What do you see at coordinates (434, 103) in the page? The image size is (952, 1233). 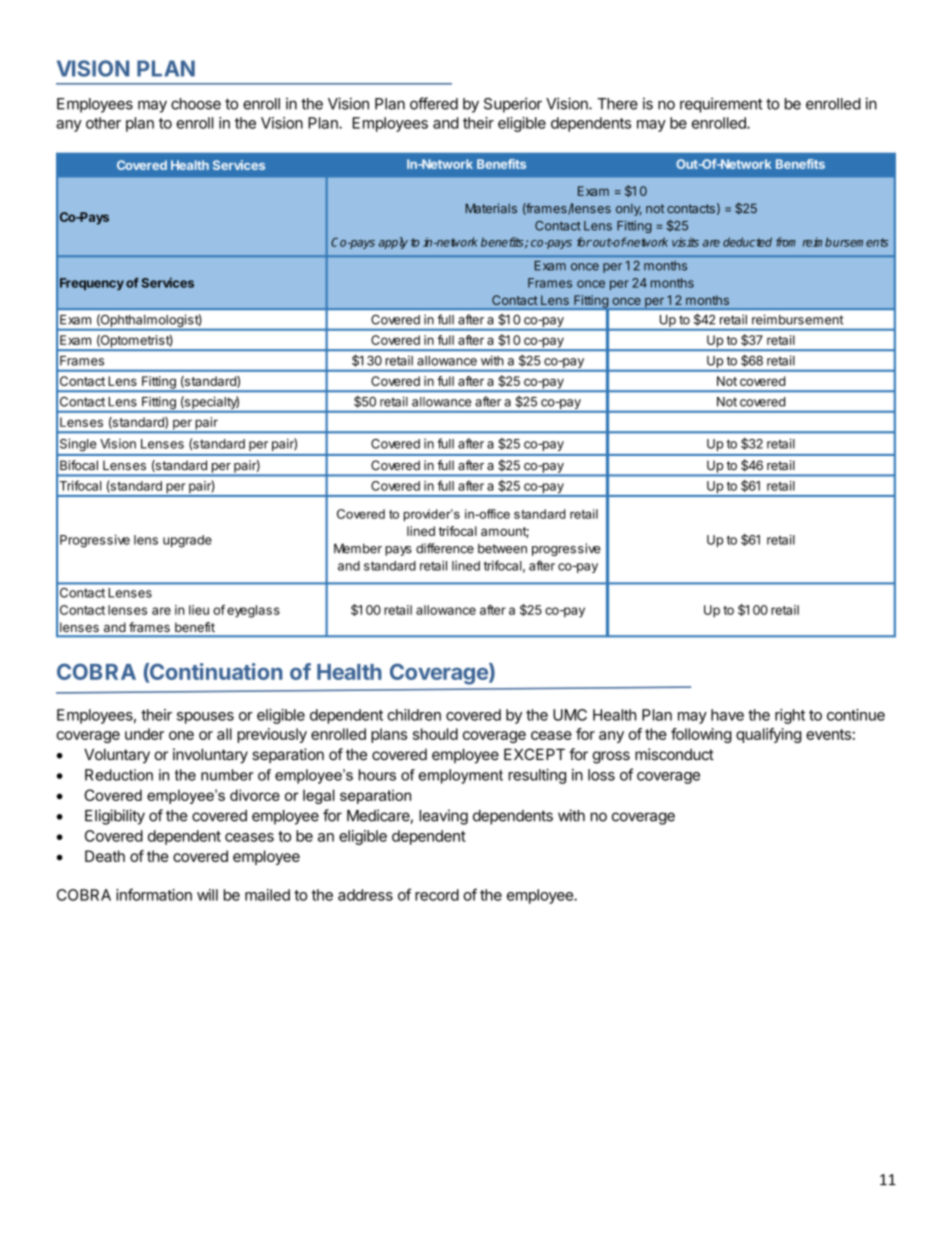 I see `offered` at bounding box center [434, 103].
